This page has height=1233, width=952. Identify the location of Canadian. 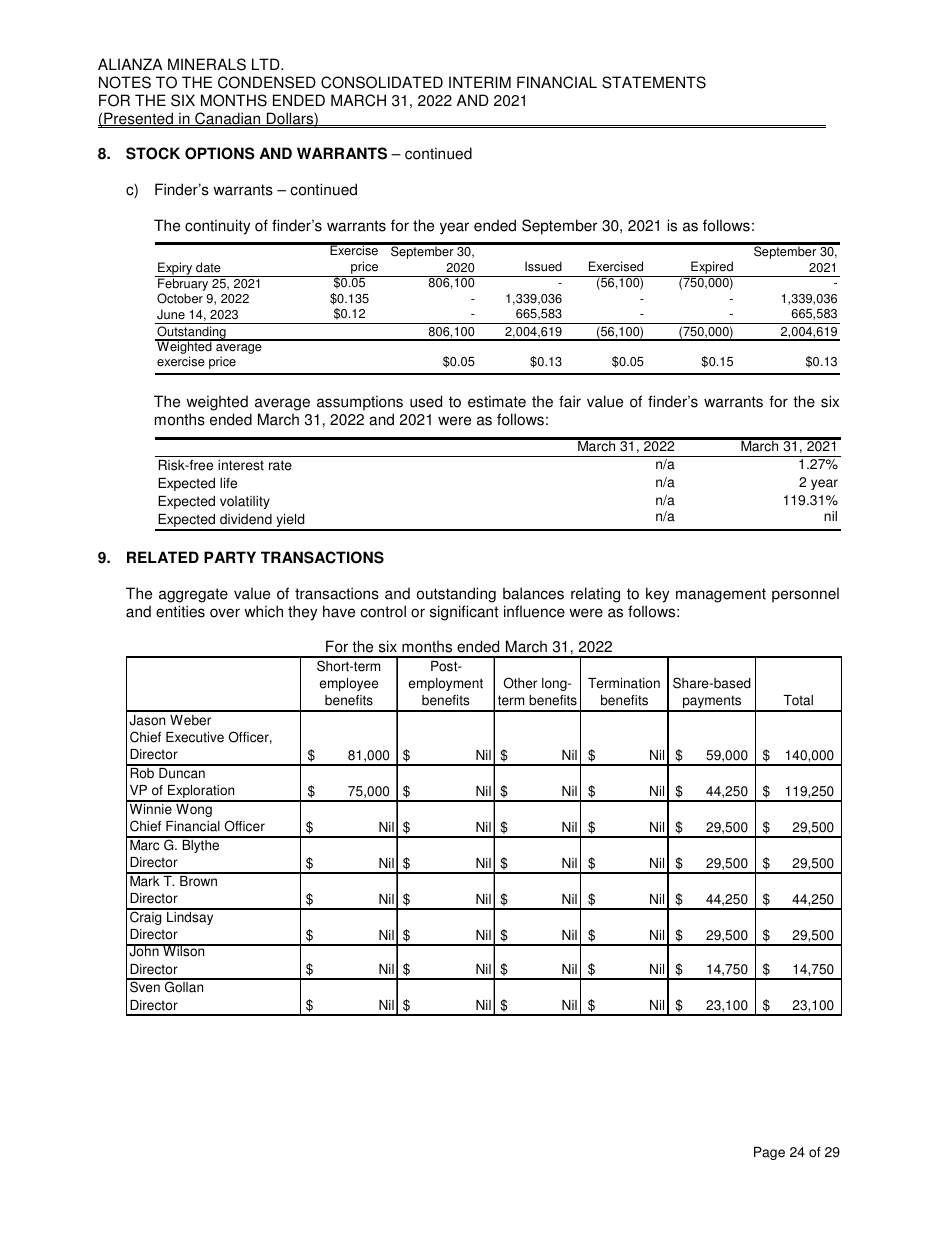
(228, 119).
